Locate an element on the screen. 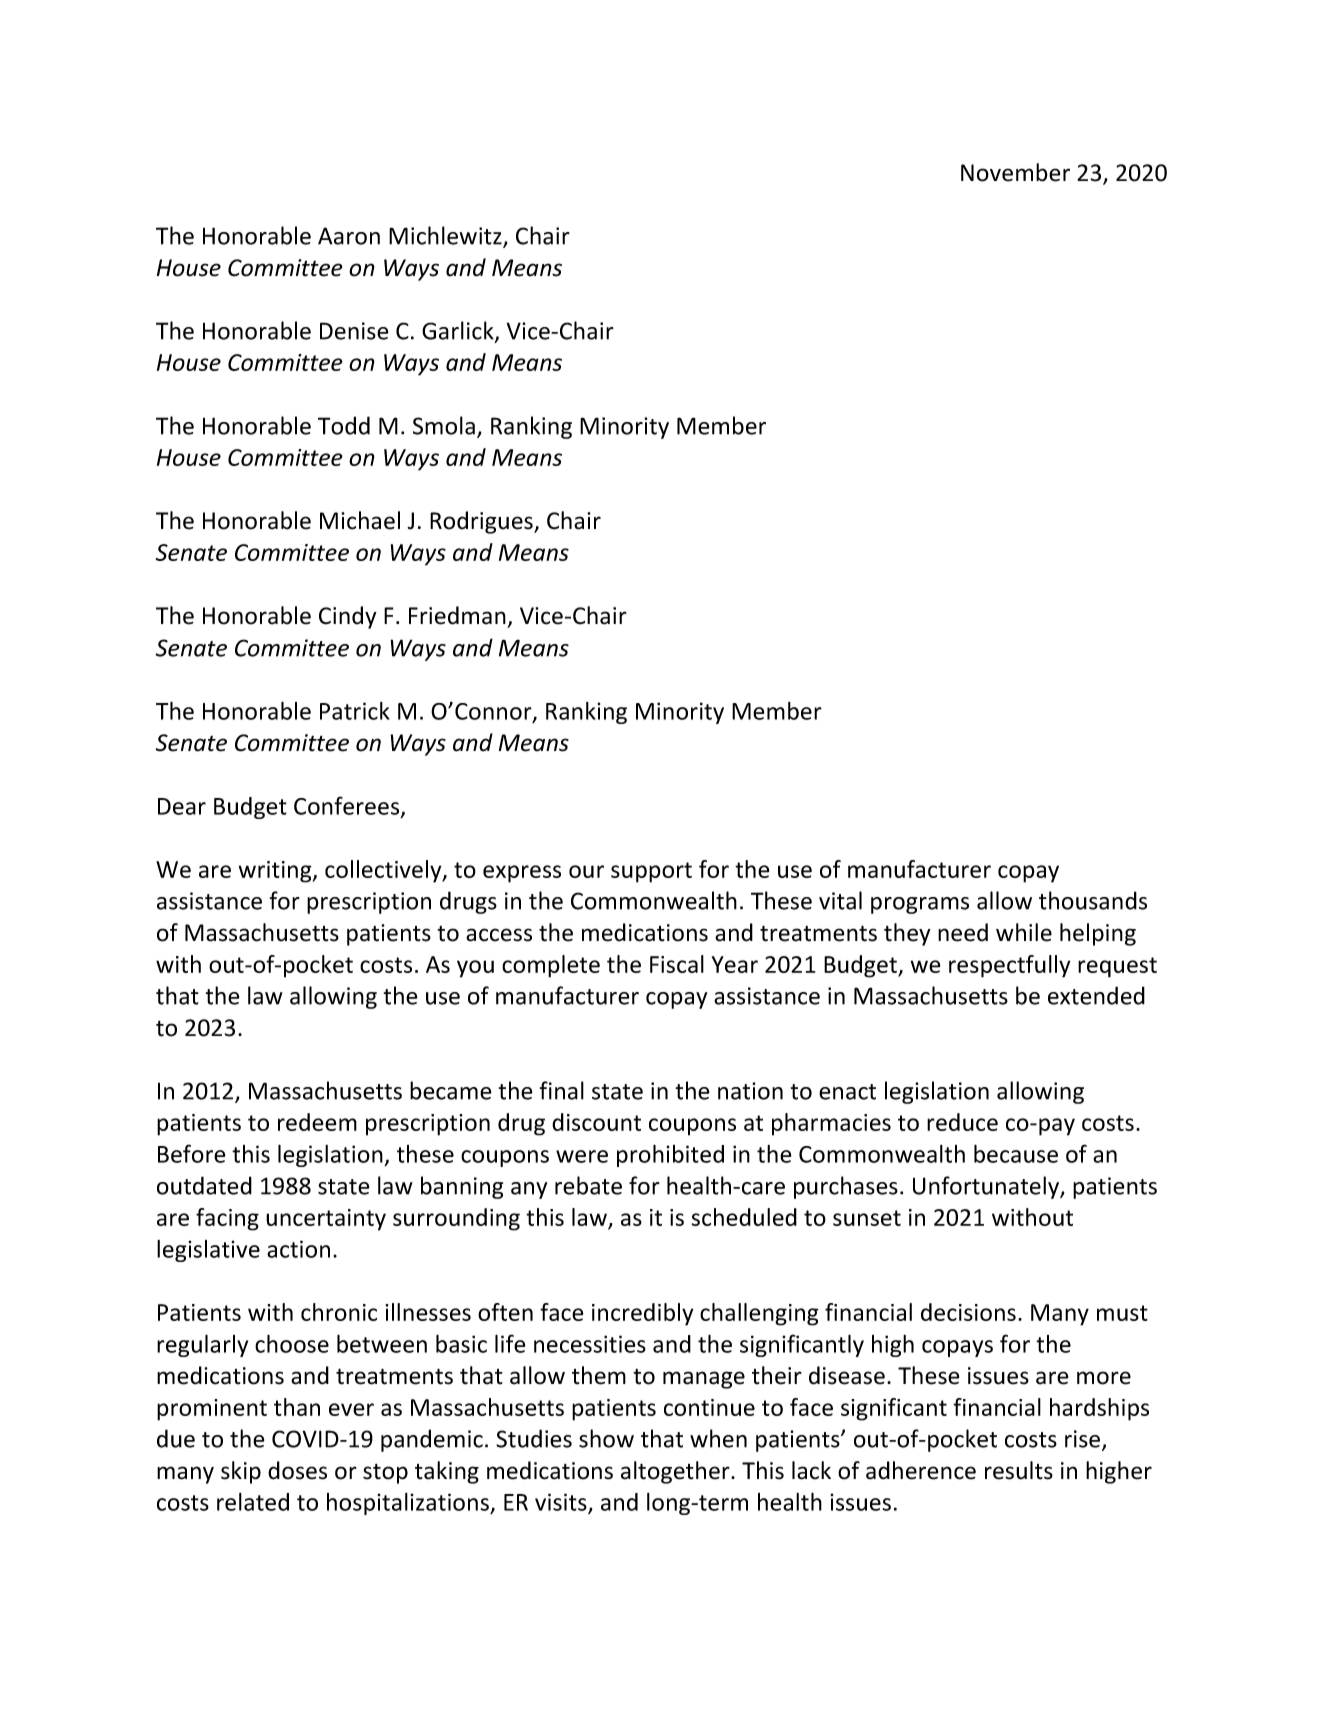 The width and height of the screenshot is (1323, 1712). Garlick is located at coordinates (459, 331).
